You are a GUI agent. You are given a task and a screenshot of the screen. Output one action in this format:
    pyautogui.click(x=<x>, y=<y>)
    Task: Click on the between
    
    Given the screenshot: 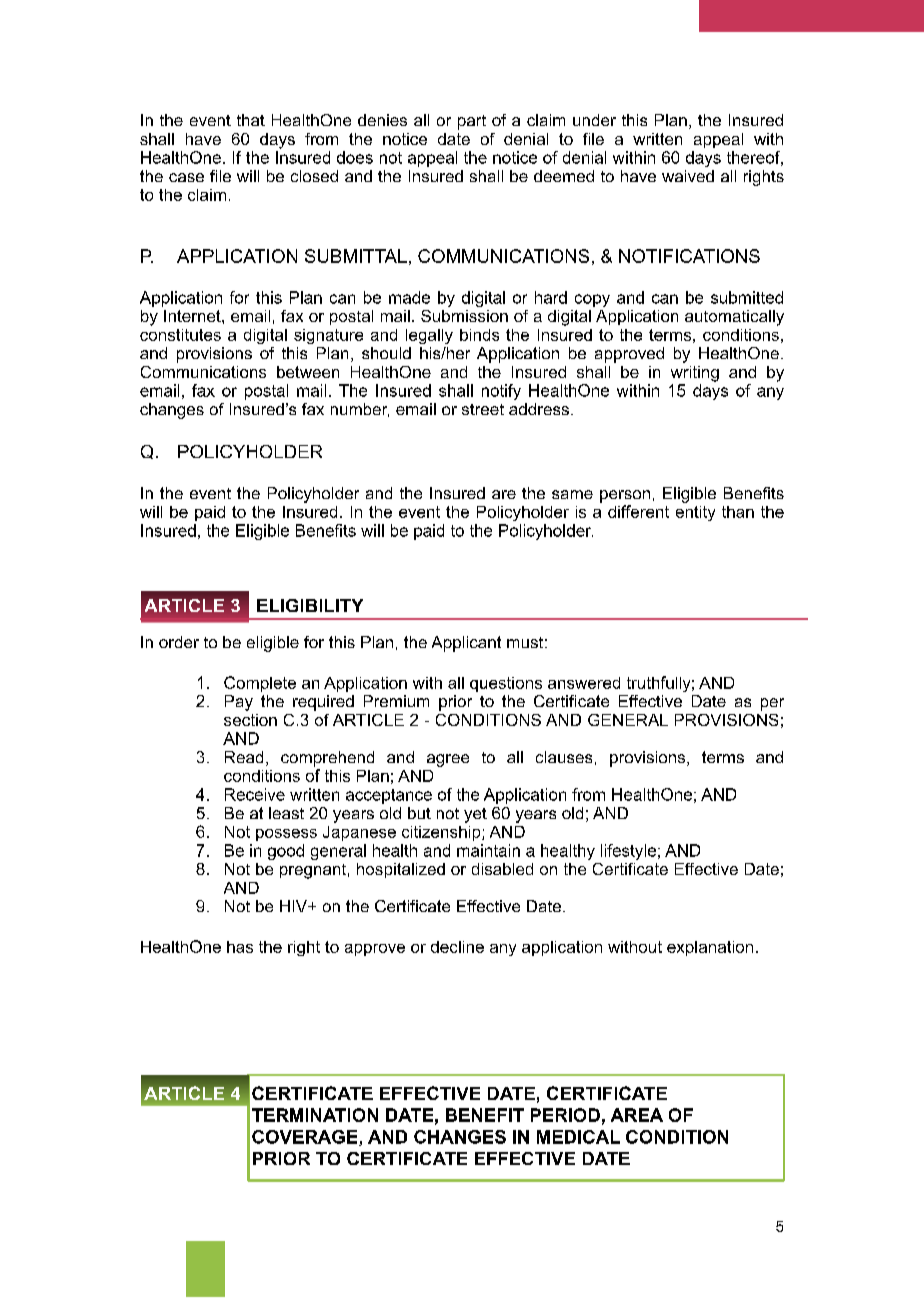 What is the action you would take?
    pyautogui.click(x=308, y=372)
